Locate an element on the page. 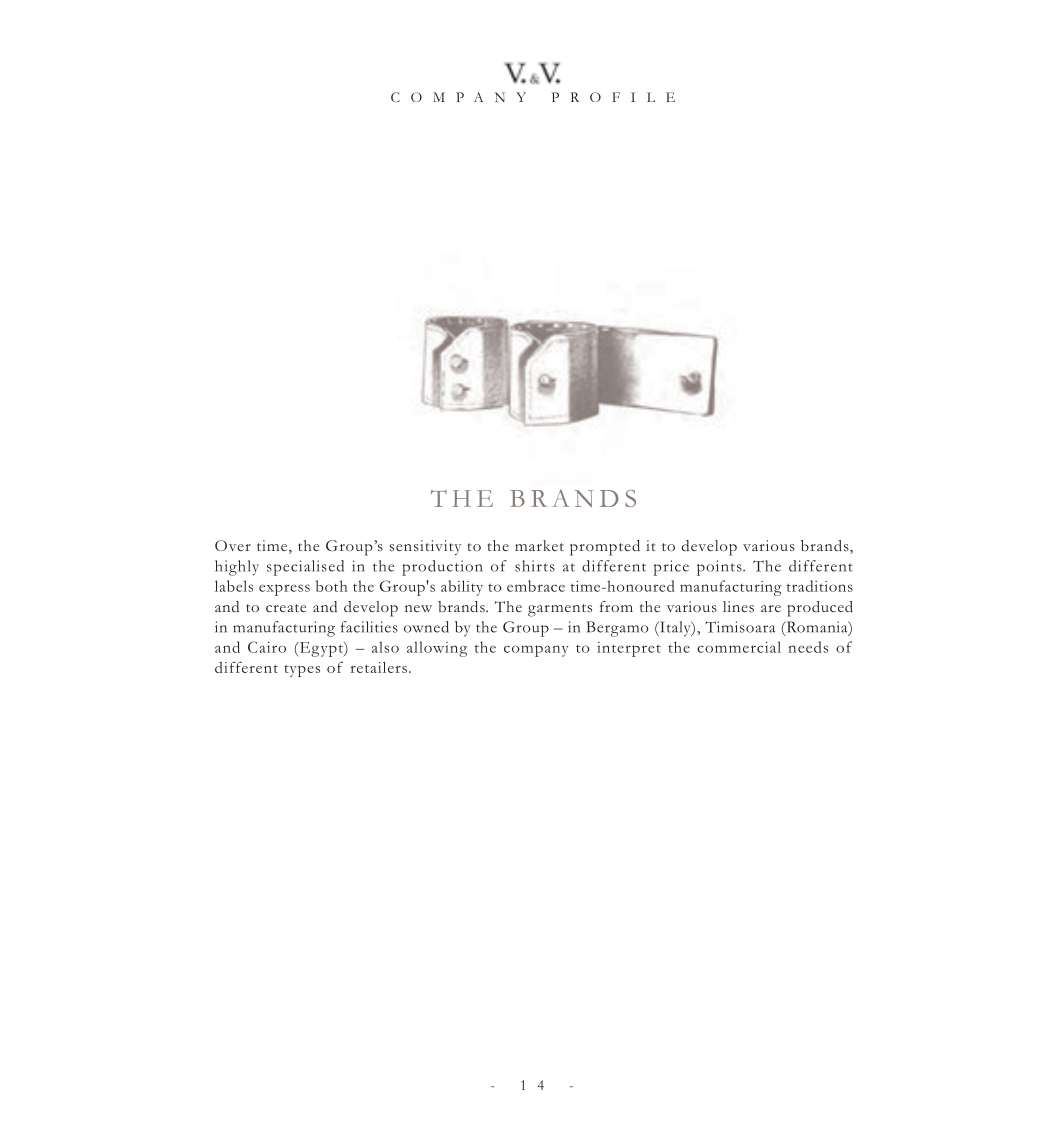 The image size is (1064, 1144). types is located at coordinates (302, 671).
